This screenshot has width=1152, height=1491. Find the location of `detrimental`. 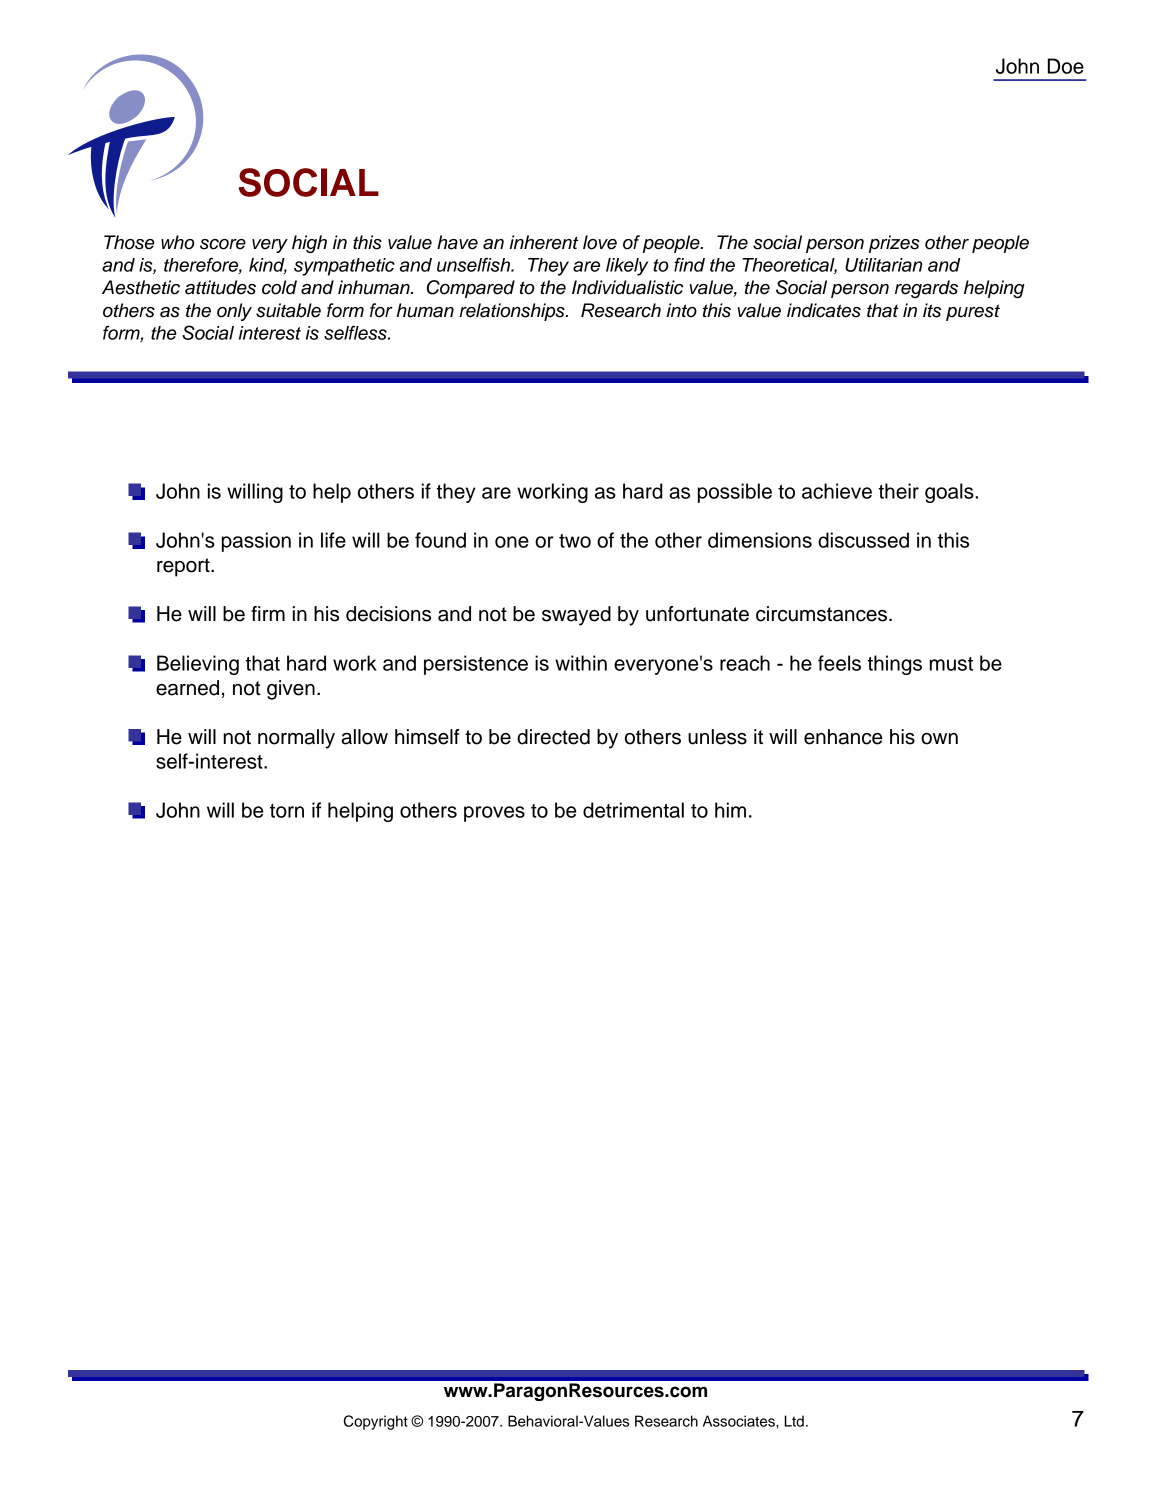

detrimental is located at coordinates (633, 810).
